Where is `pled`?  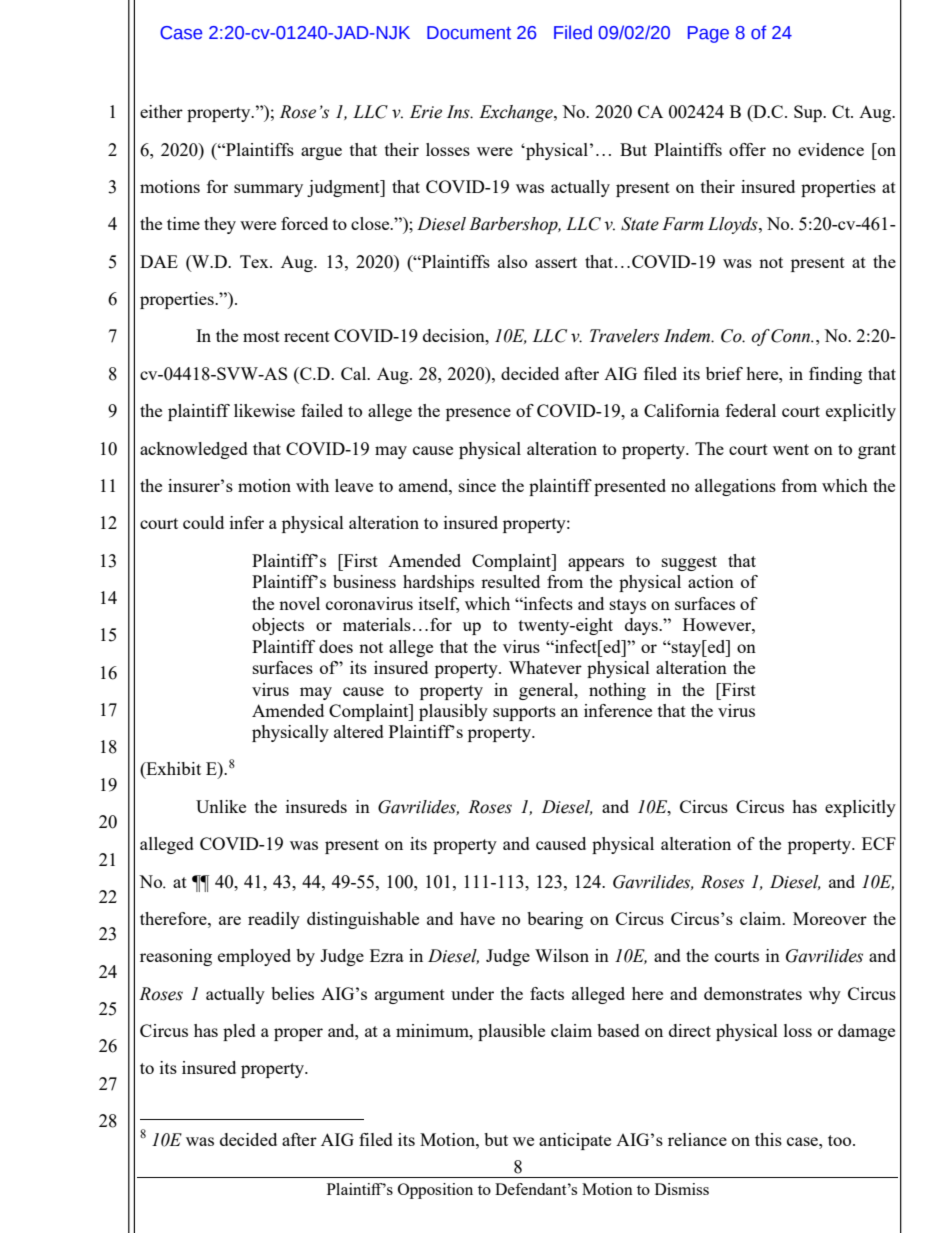
pled is located at coordinates (239, 1032).
